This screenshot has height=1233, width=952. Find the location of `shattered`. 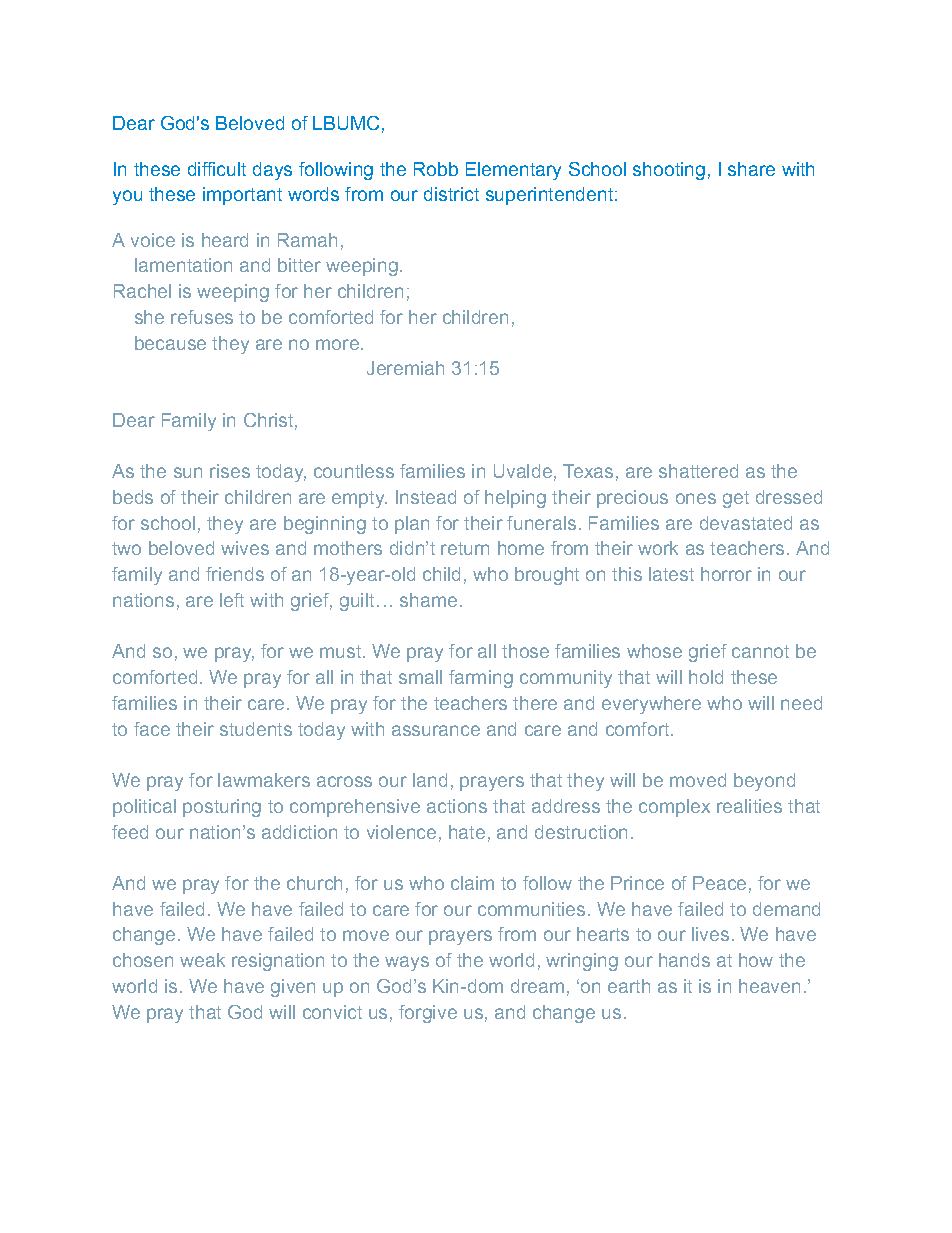

shattered is located at coordinates (698, 471).
